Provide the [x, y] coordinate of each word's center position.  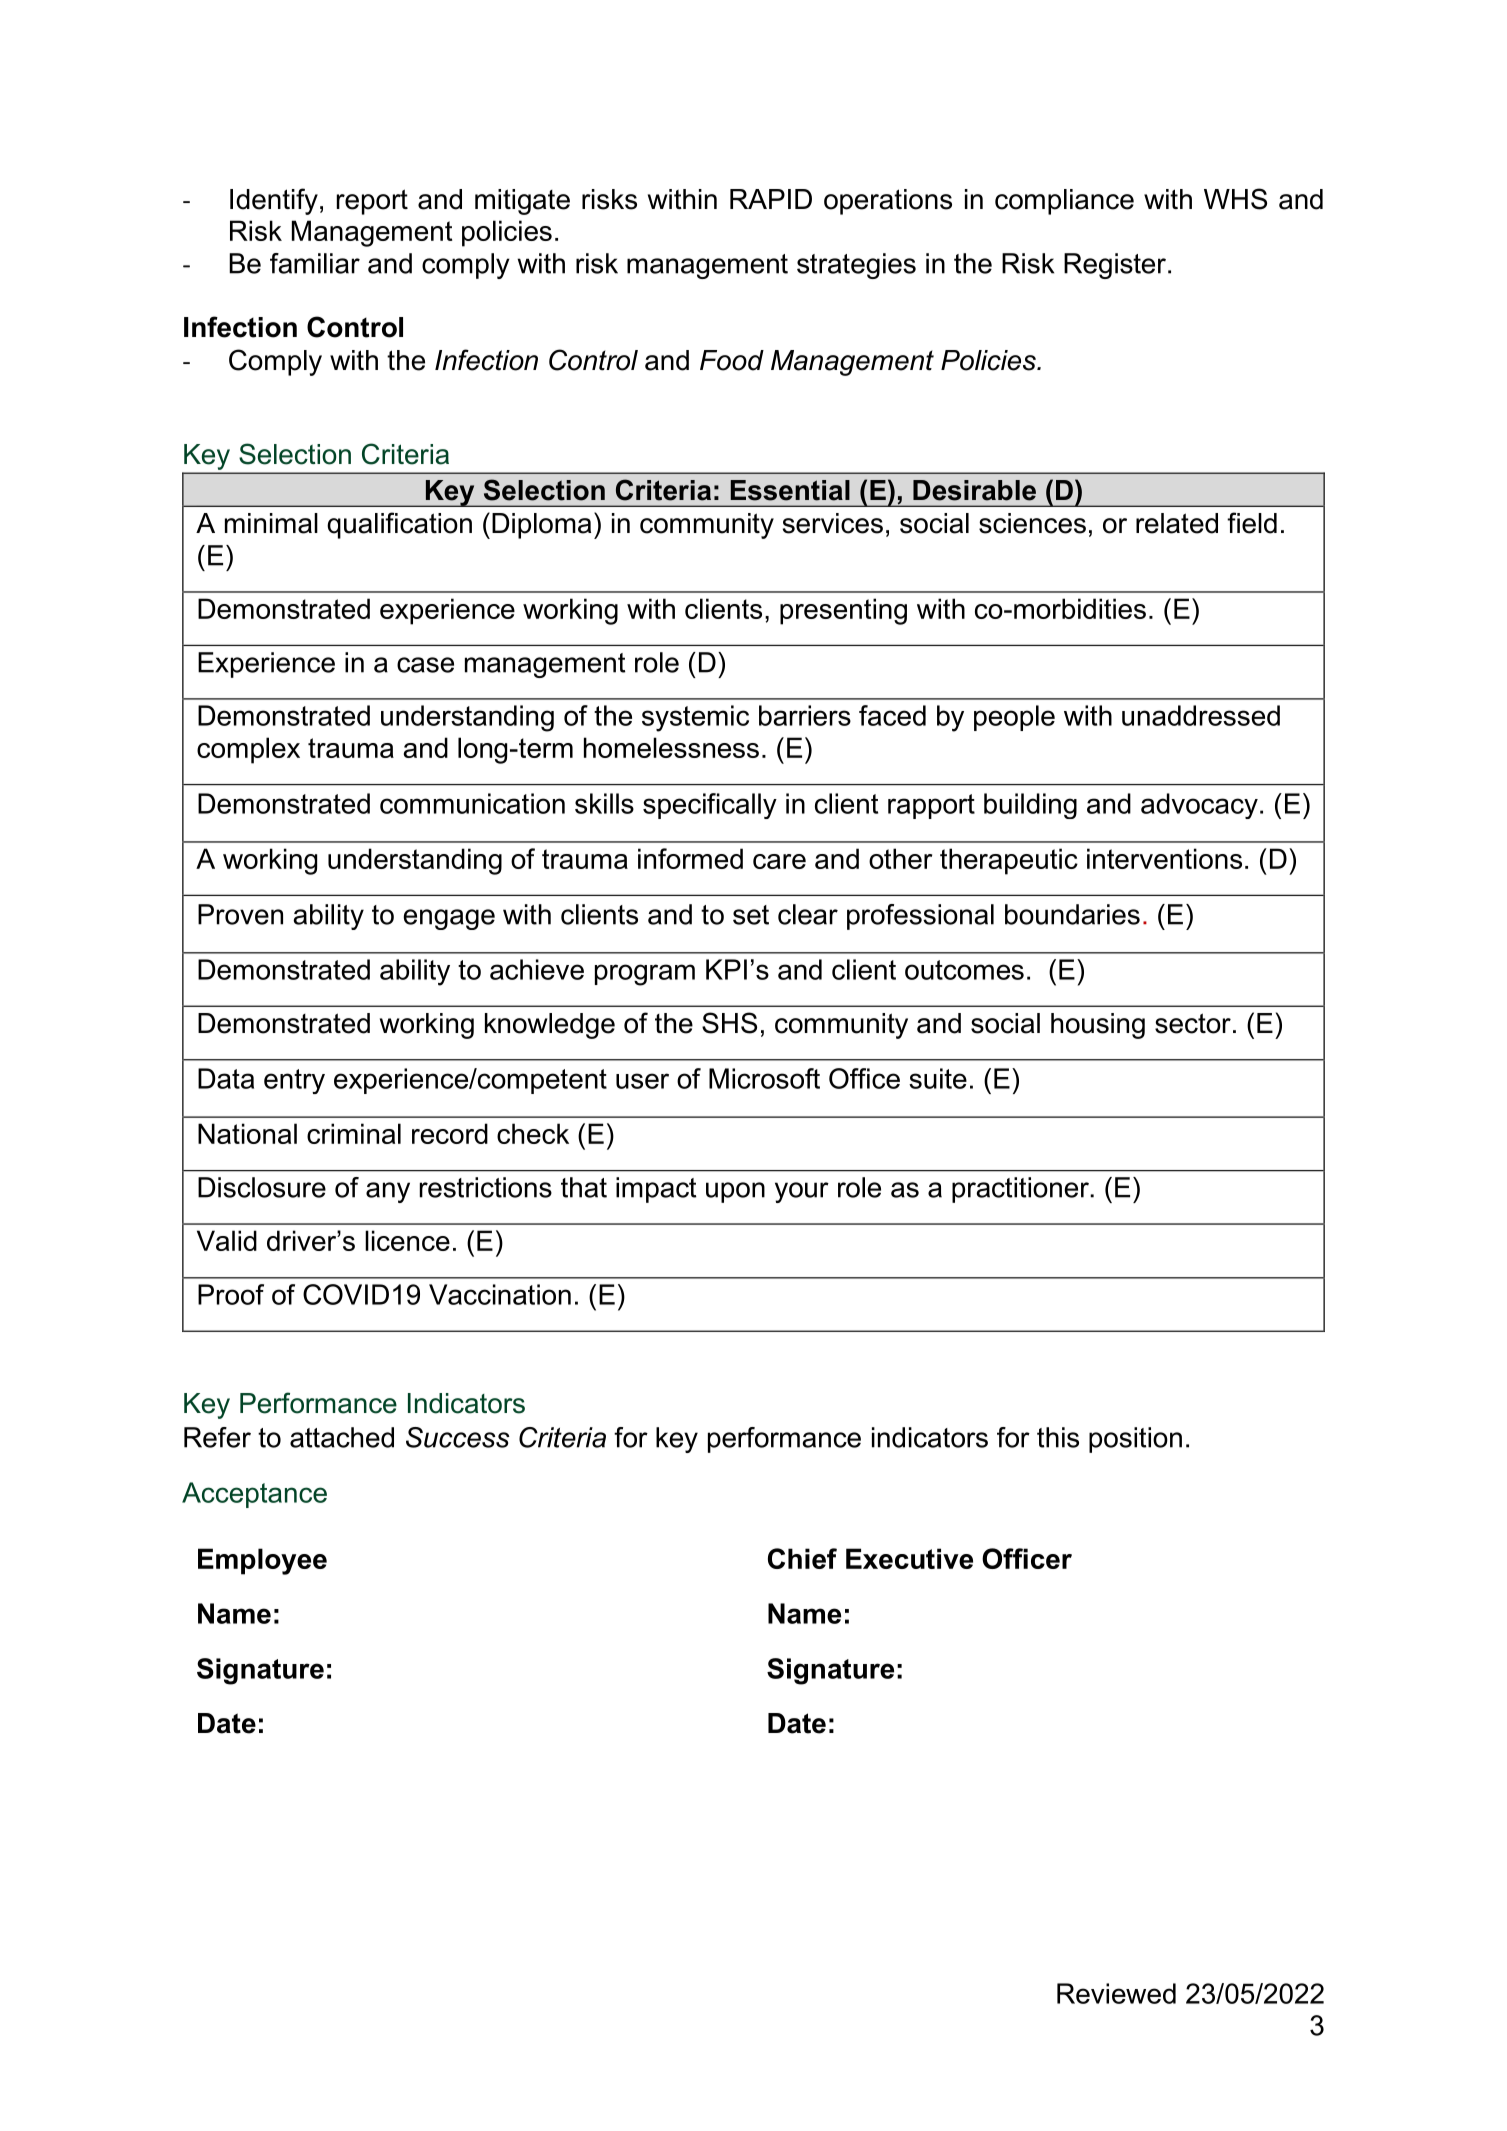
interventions [1164, 858]
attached [342, 1437]
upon [735, 1192]
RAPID [771, 199]
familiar [315, 263]
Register [1115, 266]
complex [248, 750]
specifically [710, 806]
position [1135, 1440]
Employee [262, 1561]
